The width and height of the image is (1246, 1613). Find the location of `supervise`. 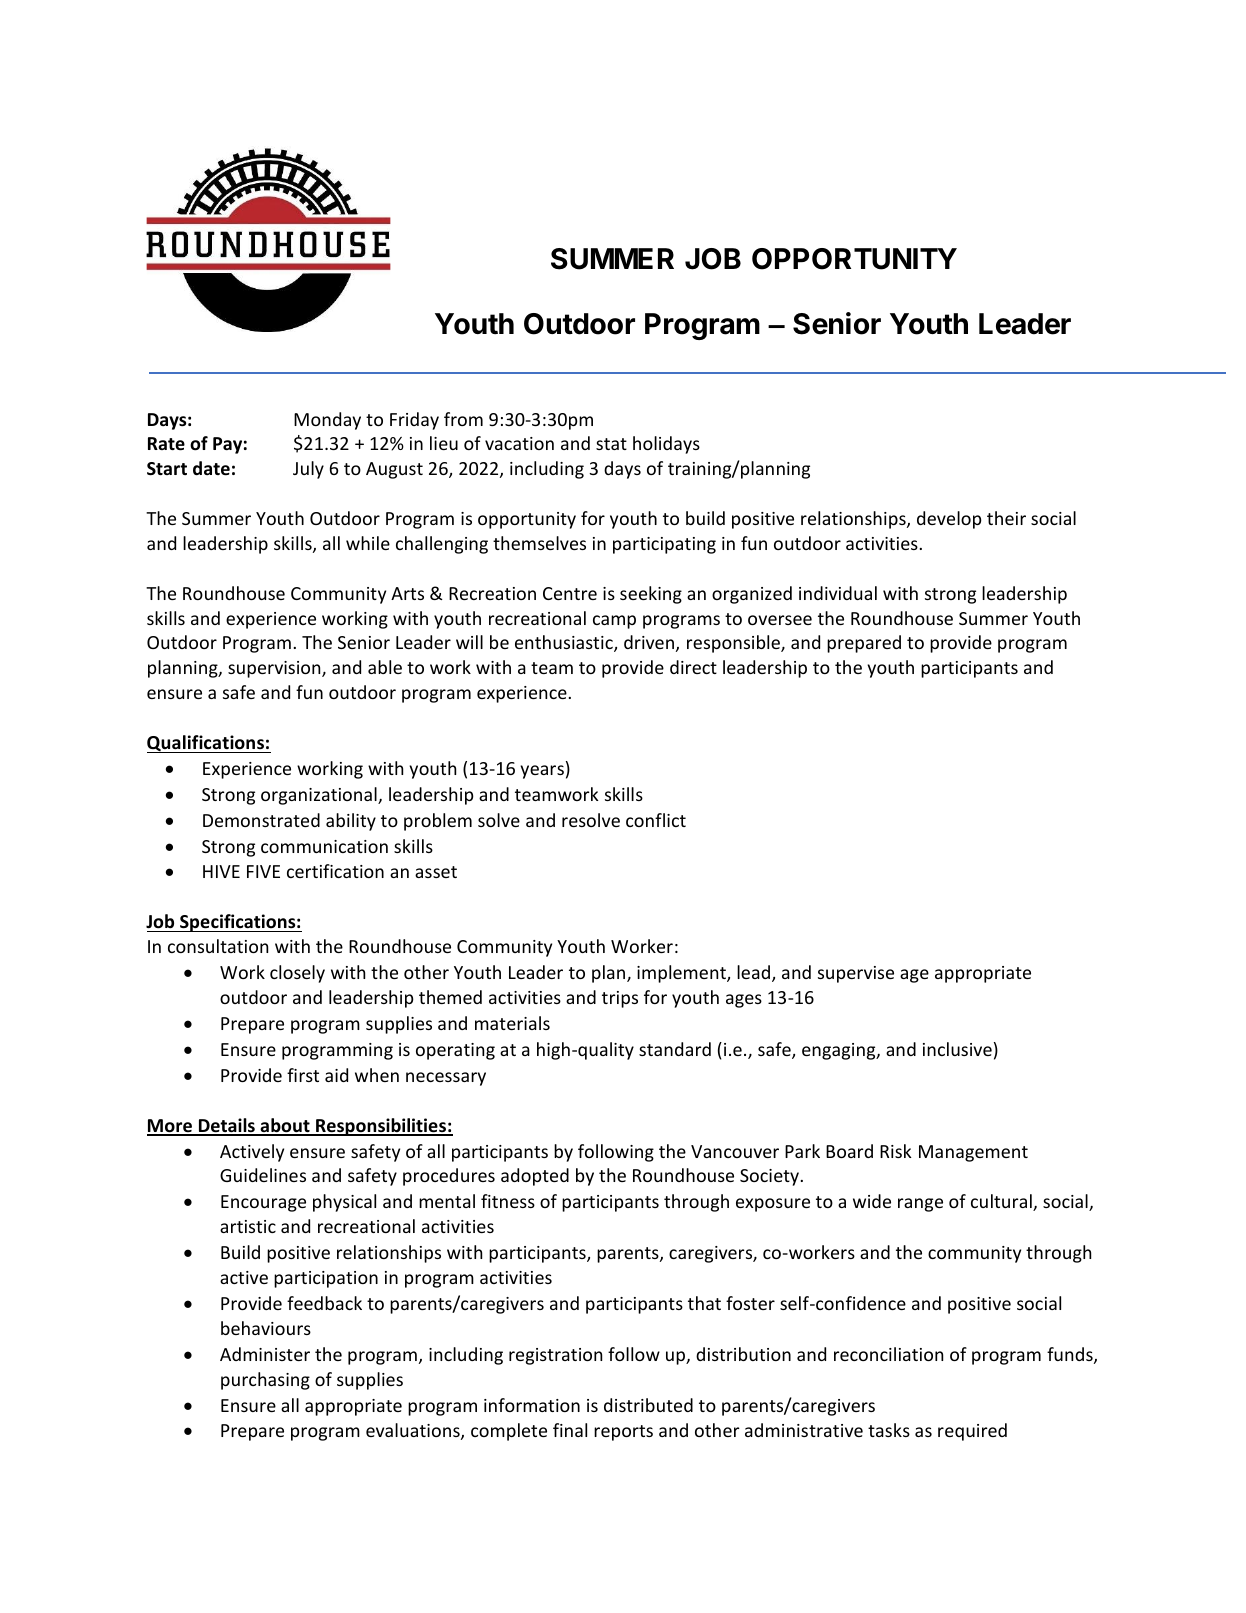

supervise is located at coordinates (856, 974).
